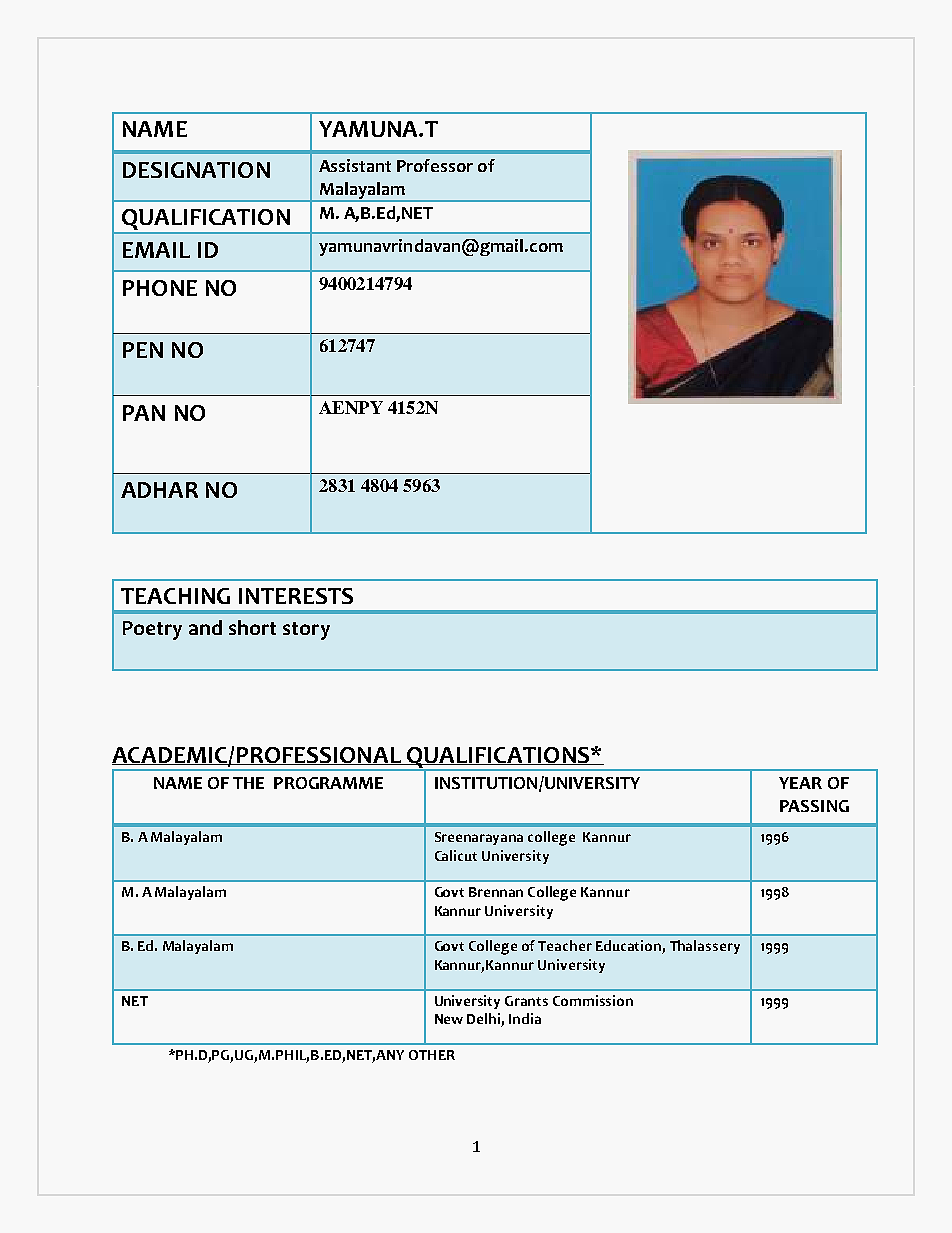 This document has height=1233, width=952. I want to click on YEAR, so click(800, 783).
